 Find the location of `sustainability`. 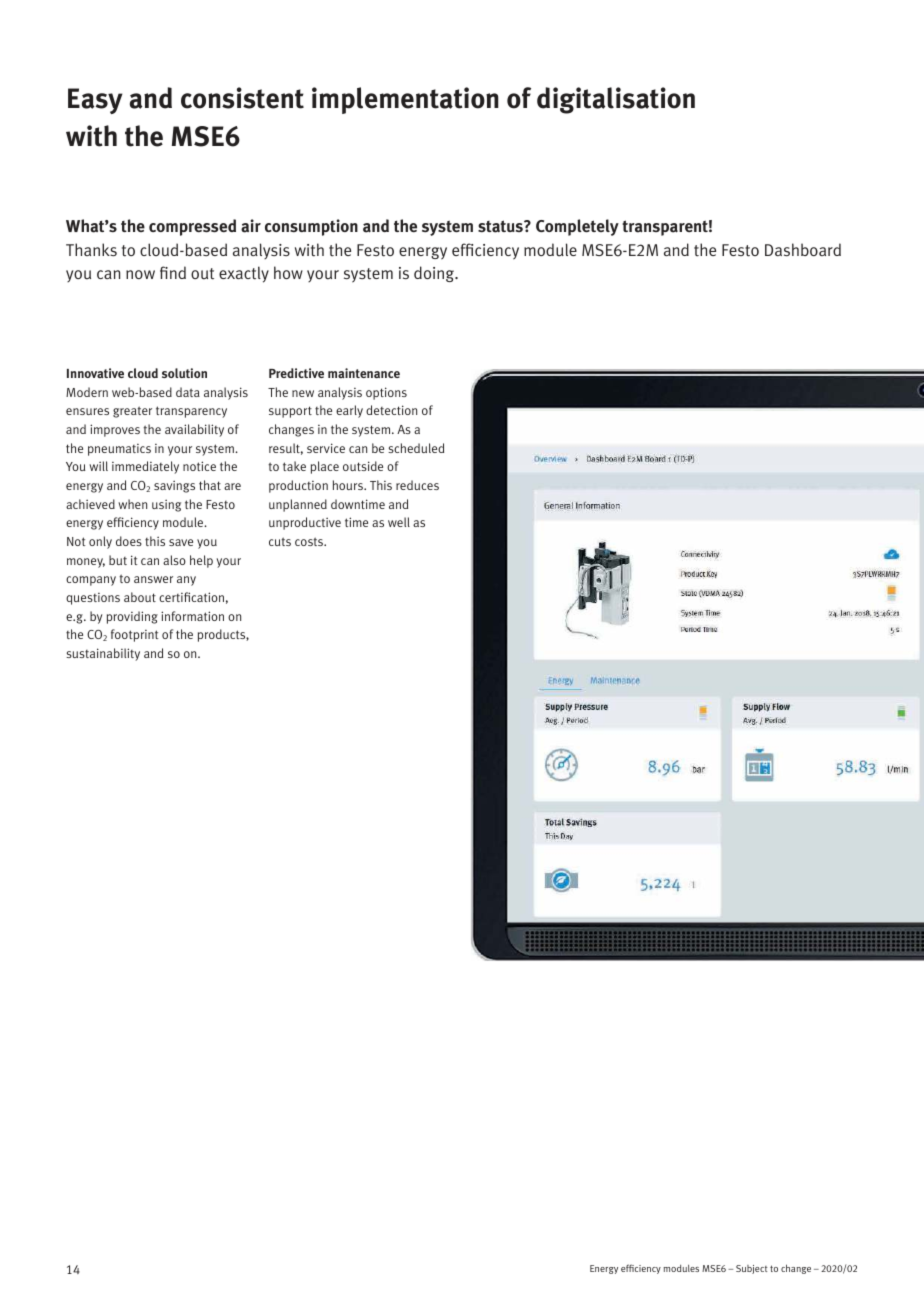

sustainability is located at coordinates (103, 654).
